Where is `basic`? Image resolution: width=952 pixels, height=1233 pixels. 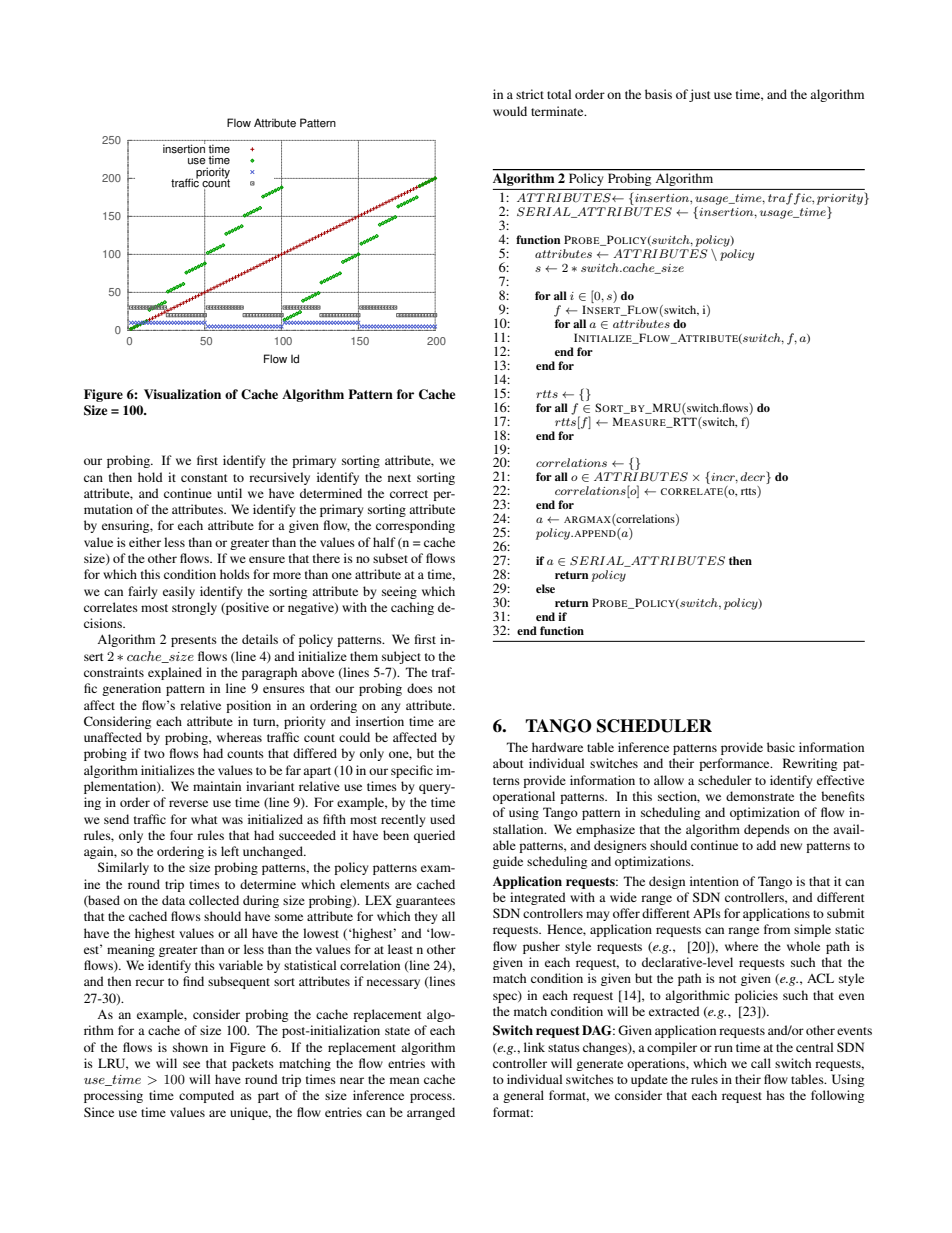 basic is located at coordinates (781, 747).
